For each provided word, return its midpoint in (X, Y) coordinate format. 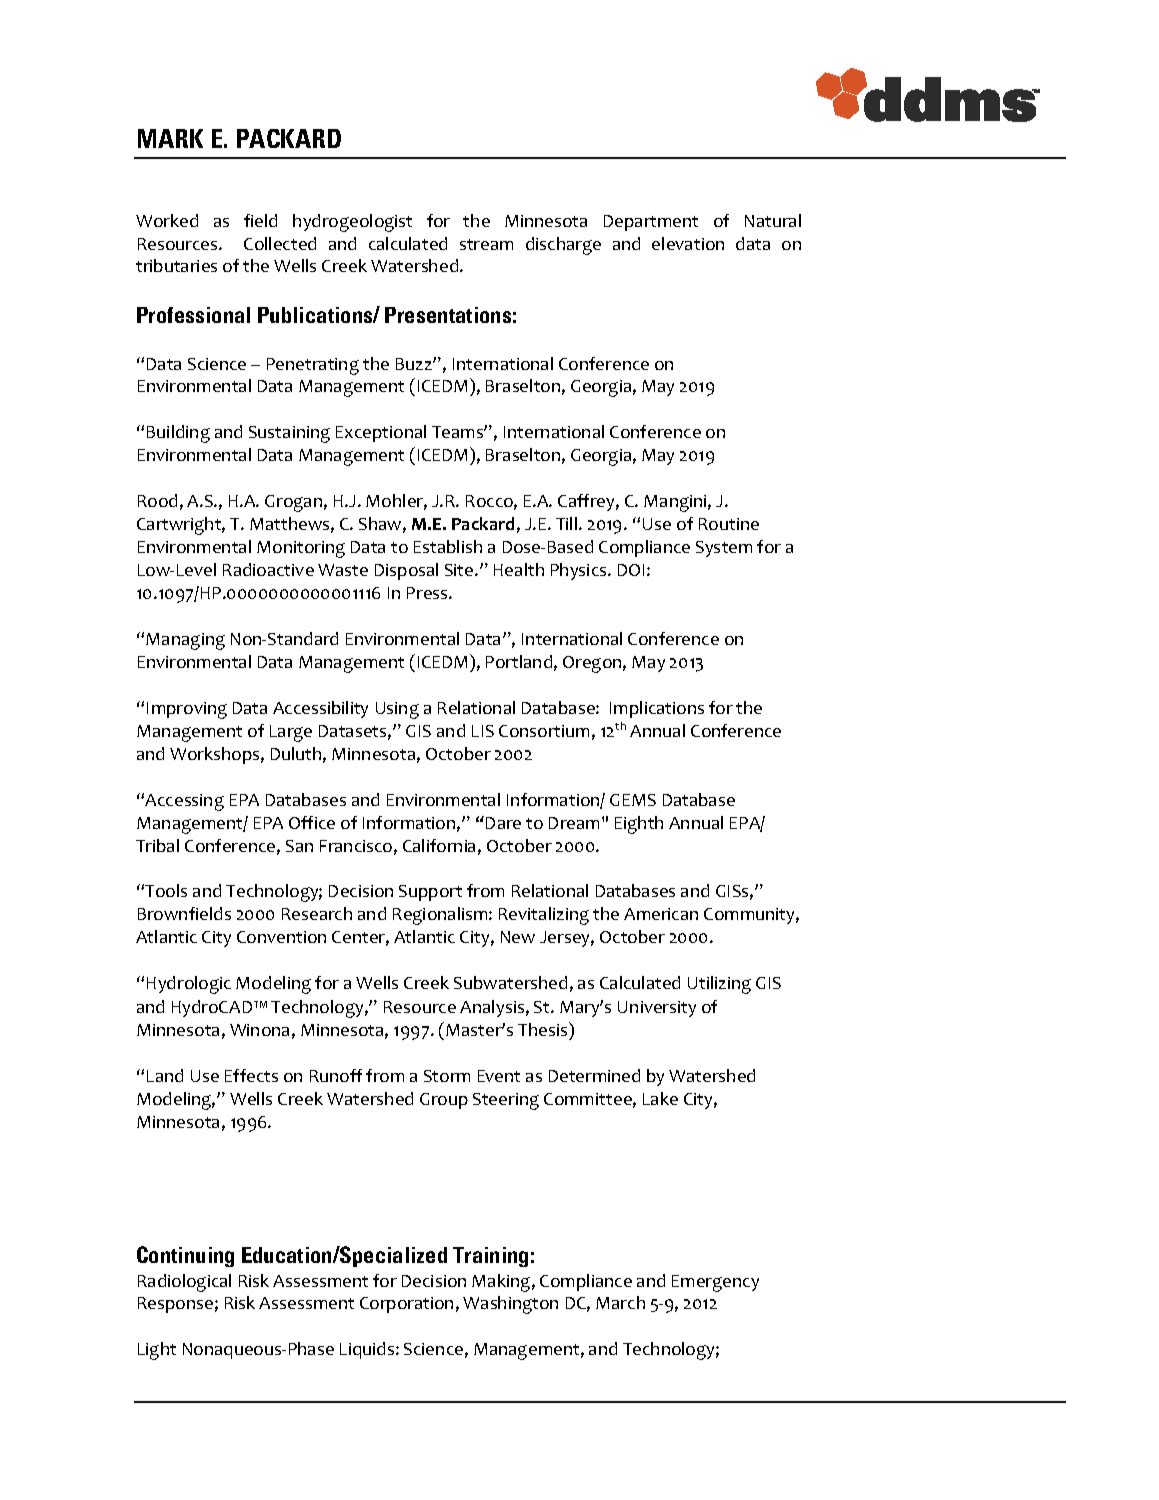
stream (486, 244)
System (724, 549)
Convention (281, 937)
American (661, 914)
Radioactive (268, 569)
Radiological (184, 1283)
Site (460, 570)
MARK (170, 138)
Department (651, 223)
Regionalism (441, 916)
